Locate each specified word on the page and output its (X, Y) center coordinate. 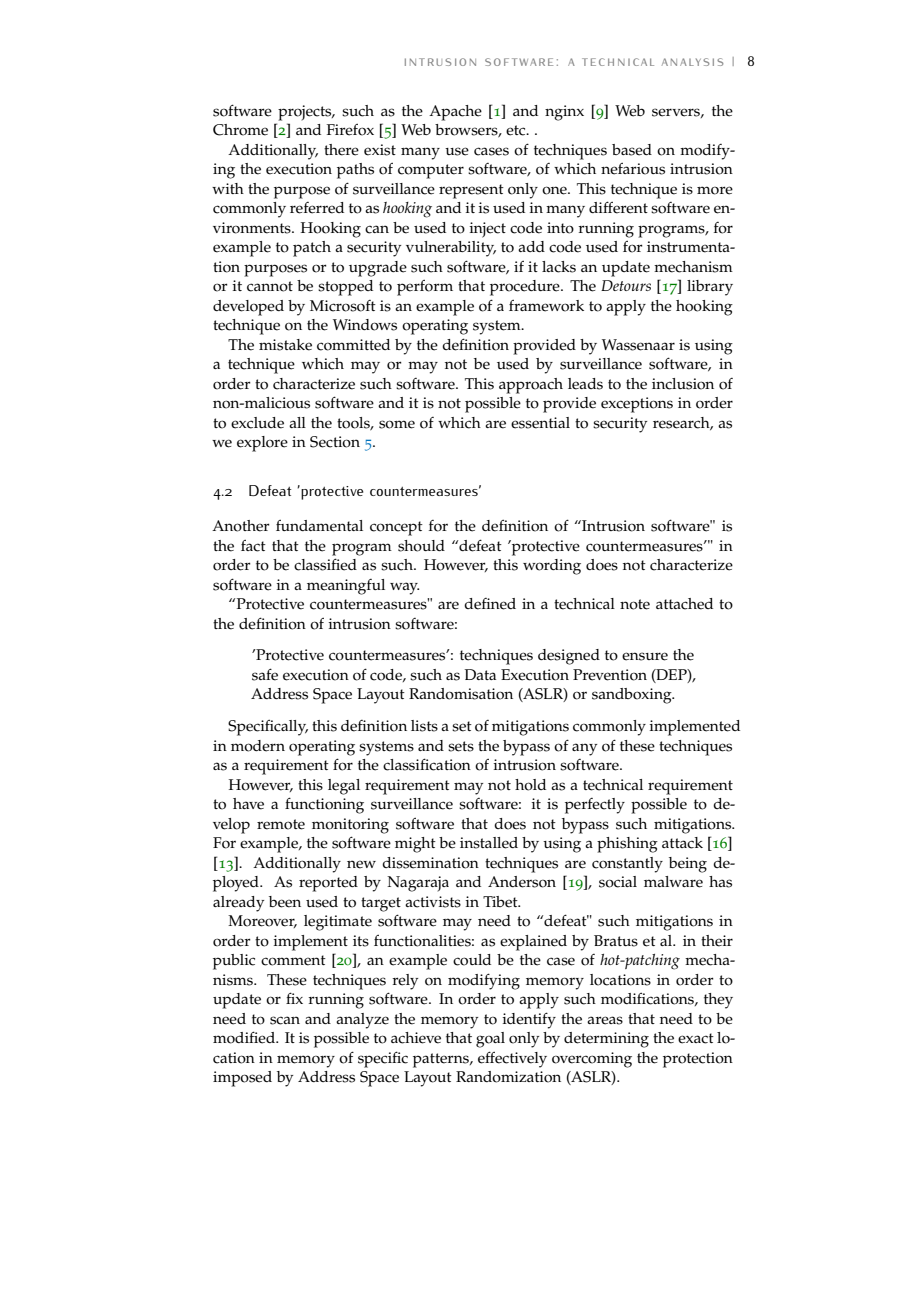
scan (285, 1020)
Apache (455, 113)
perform (425, 287)
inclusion (683, 384)
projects (306, 113)
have (248, 804)
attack (682, 843)
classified (325, 564)
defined (490, 604)
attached (684, 604)
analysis (692, 62)
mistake (285, 345)
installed (489, 843)
